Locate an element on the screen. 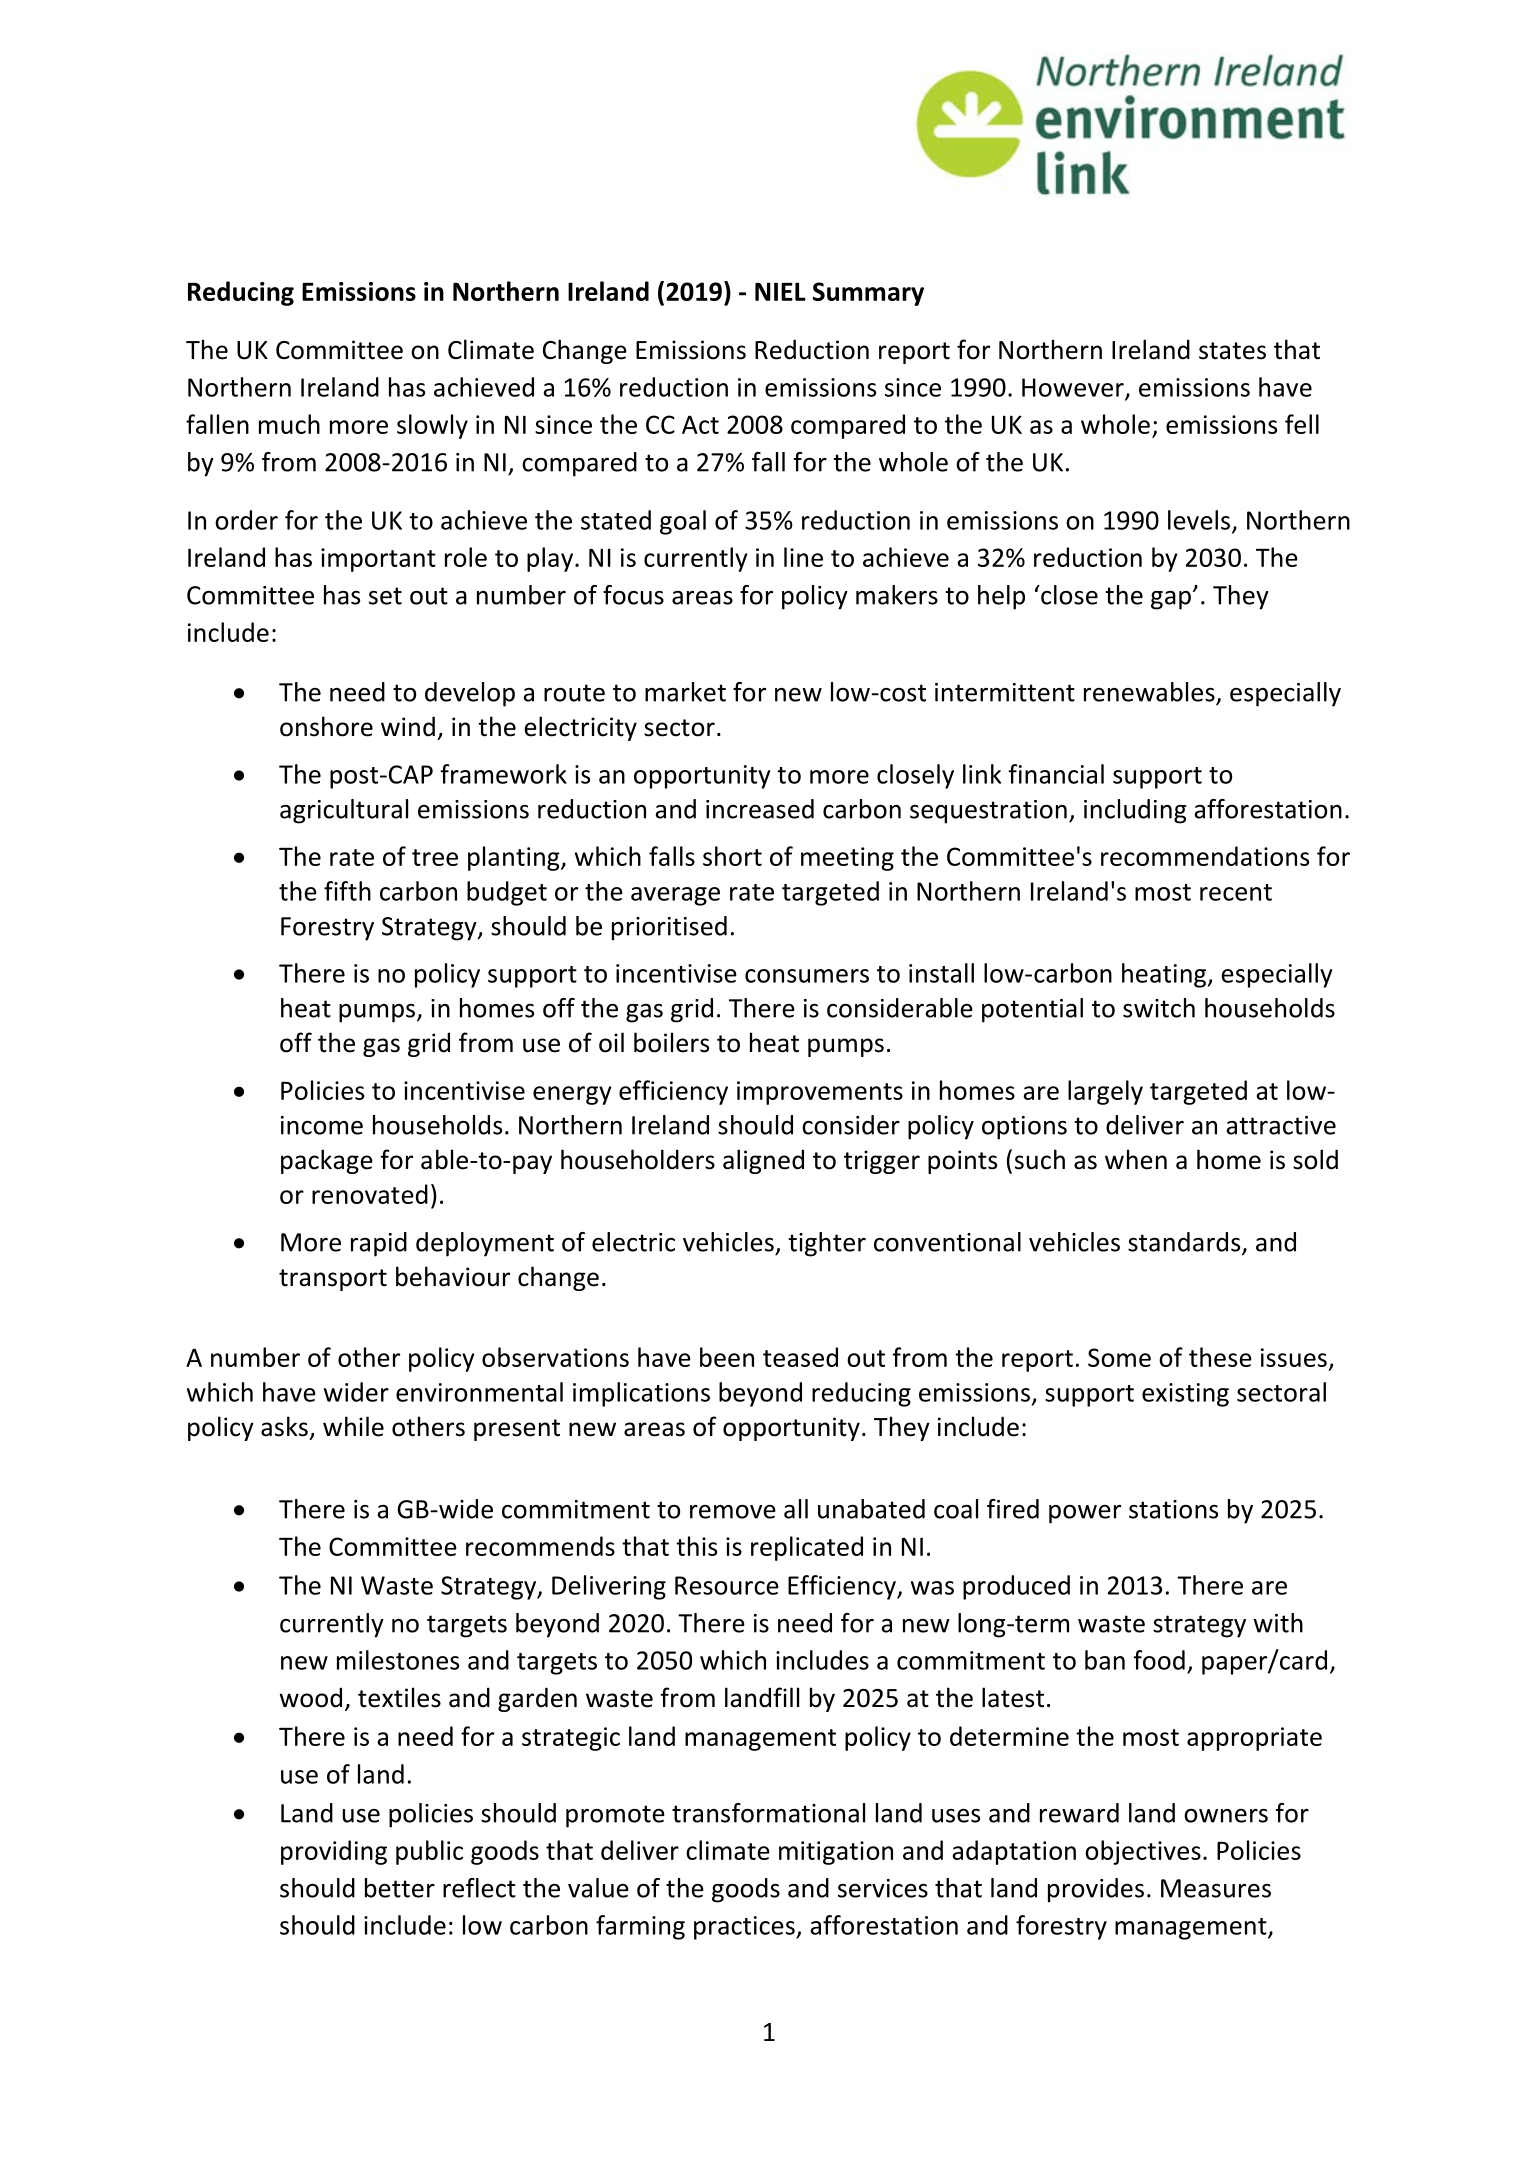 The width and height of the screenshot is (1538, 2175). while is located at coordinates (353, 1426).
